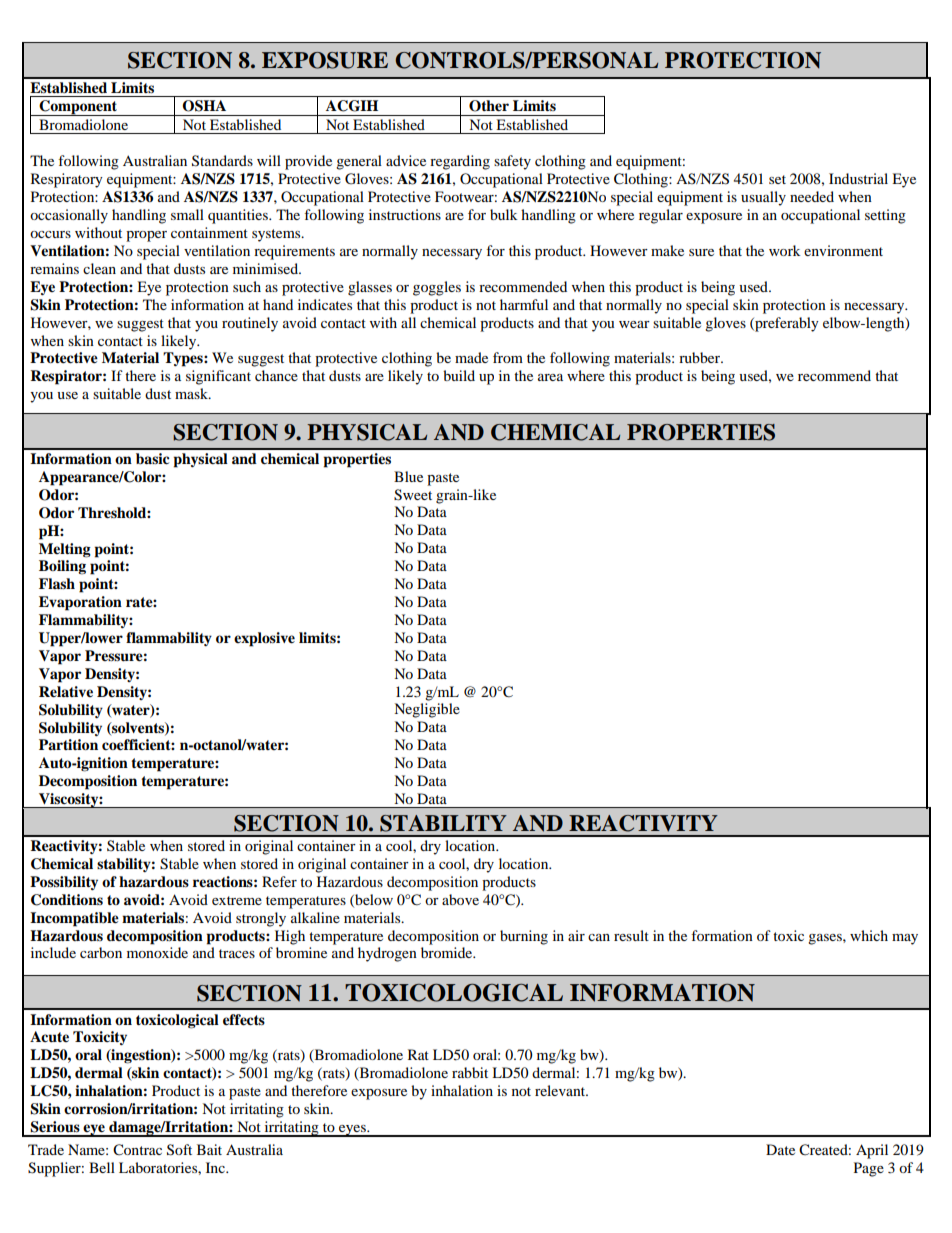 The height and width of the screenshot is (1233, 952). I want to click on Soft, so click(179, 1150).
